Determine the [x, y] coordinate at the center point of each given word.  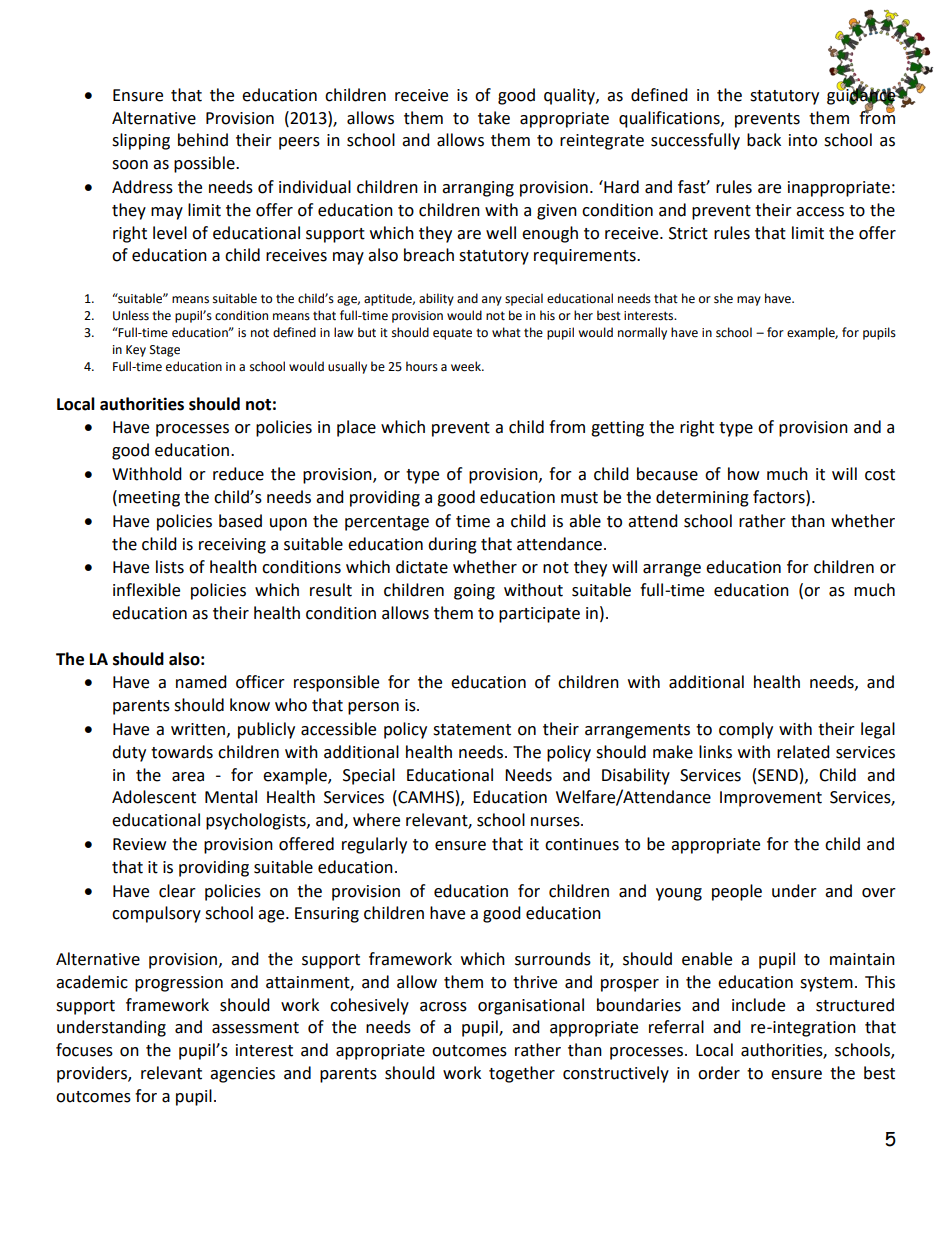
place [356, 428]
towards [182, 752]
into [803, 140]
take [494, 118]
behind [203, 140]
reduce [238, 474]
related [803, 752]
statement [472, 730]
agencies [242, 1075]
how [743, 474]
